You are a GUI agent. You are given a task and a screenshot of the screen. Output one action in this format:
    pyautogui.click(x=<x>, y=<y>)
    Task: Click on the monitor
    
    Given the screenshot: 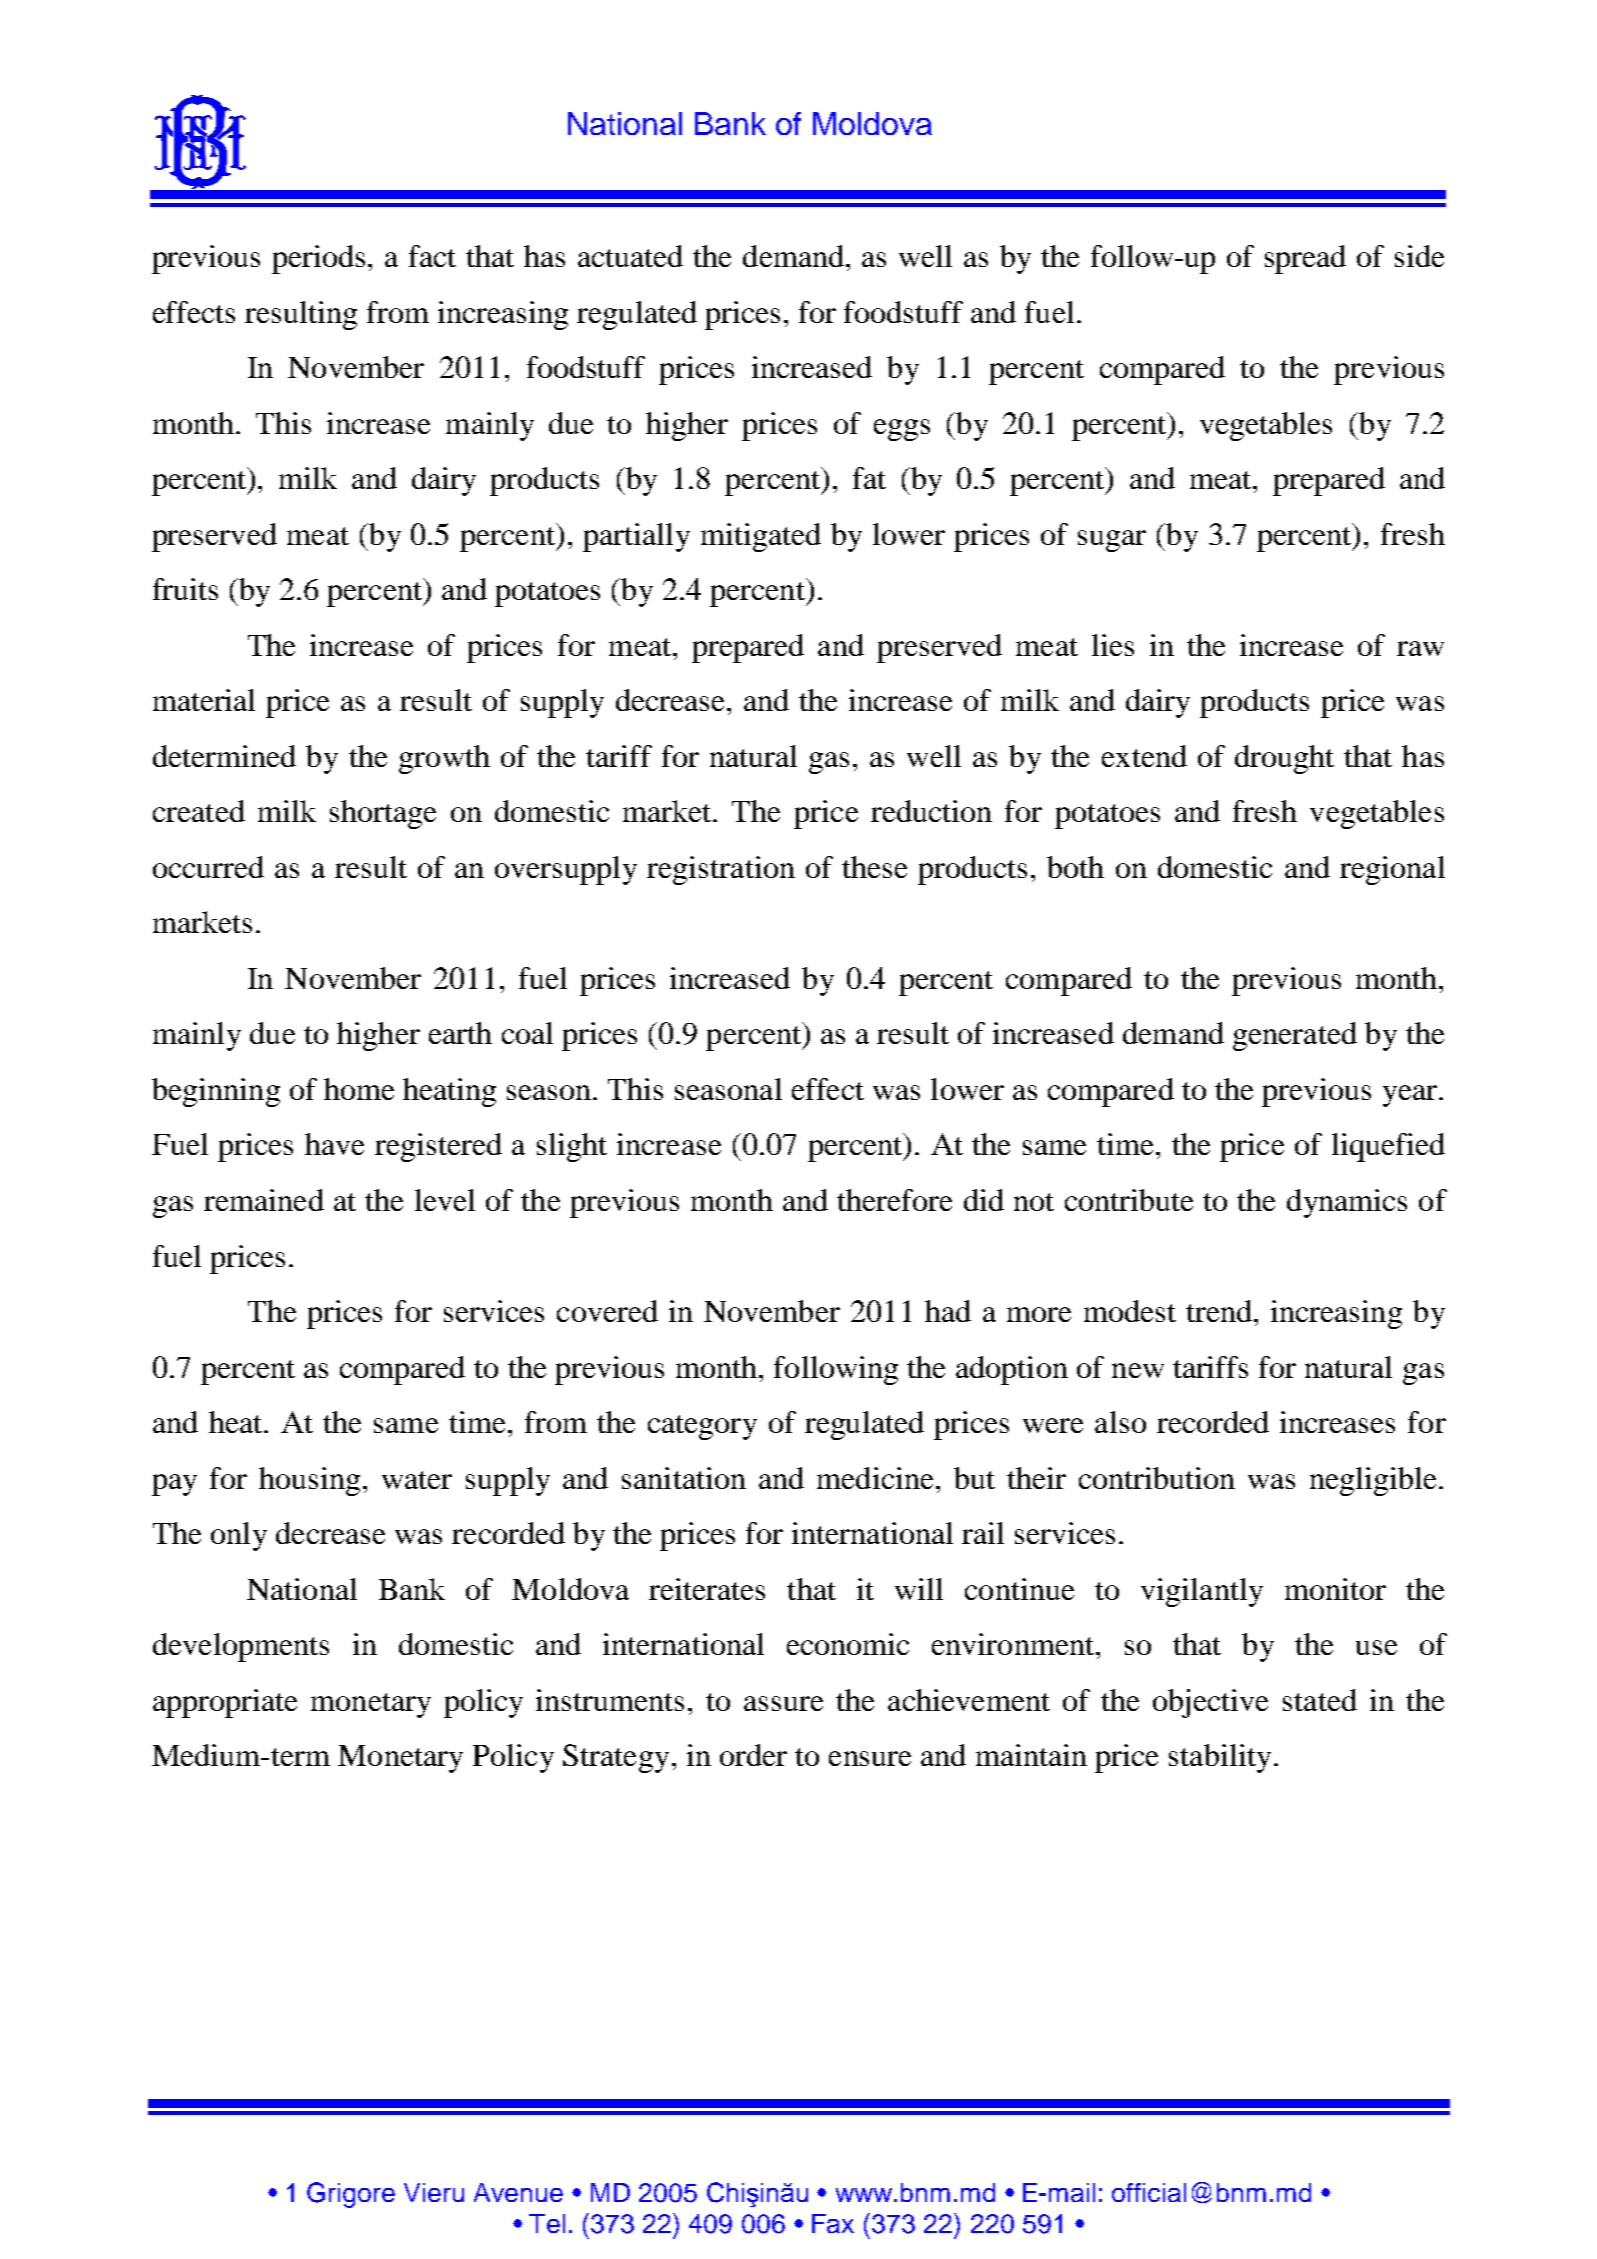 What is the action you would take?
    pyautogui.click(x=1335, y=1589)
